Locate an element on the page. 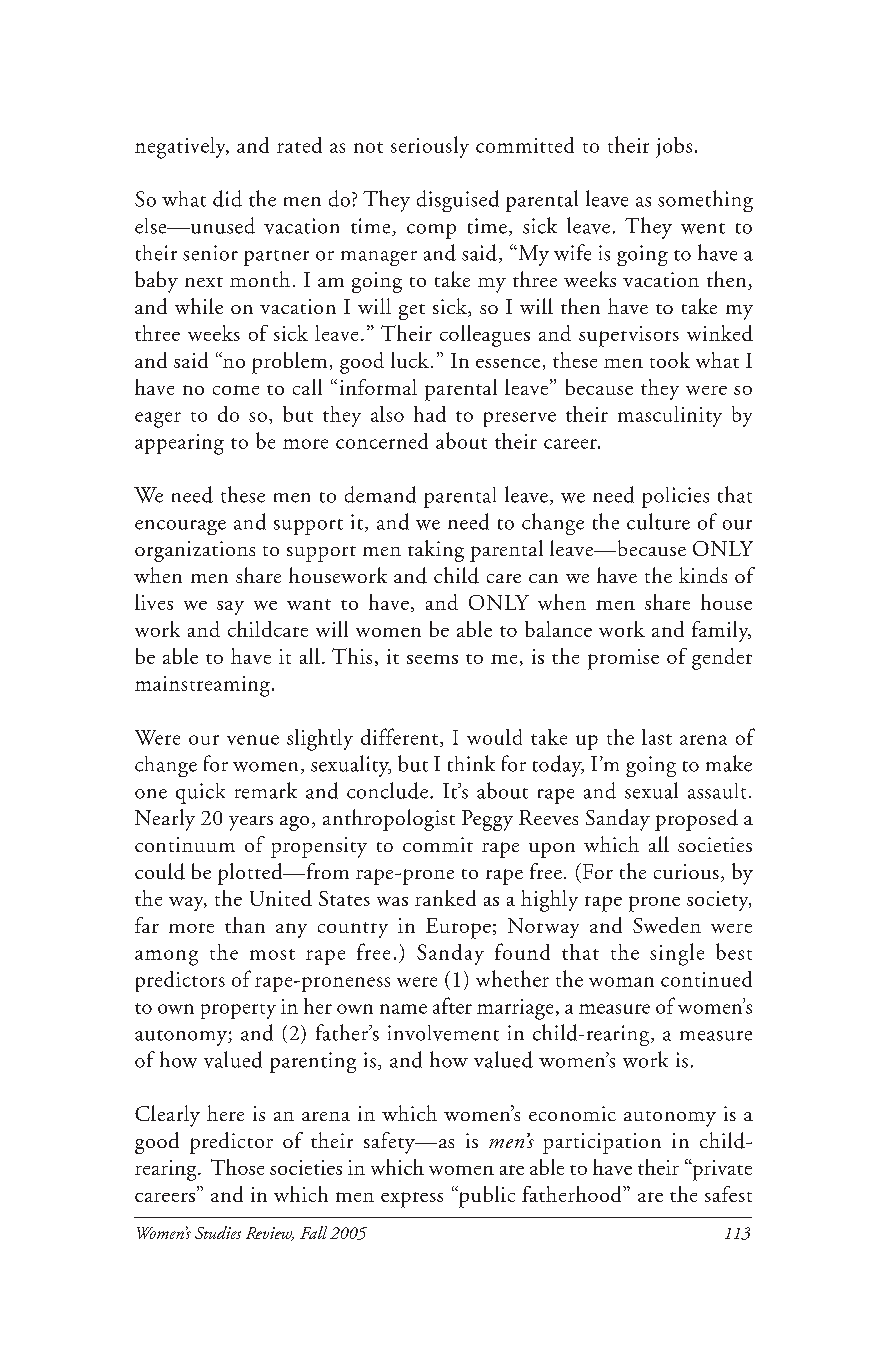 This page has height=1372, width=887. seems is located at coordinates (432, 659).
